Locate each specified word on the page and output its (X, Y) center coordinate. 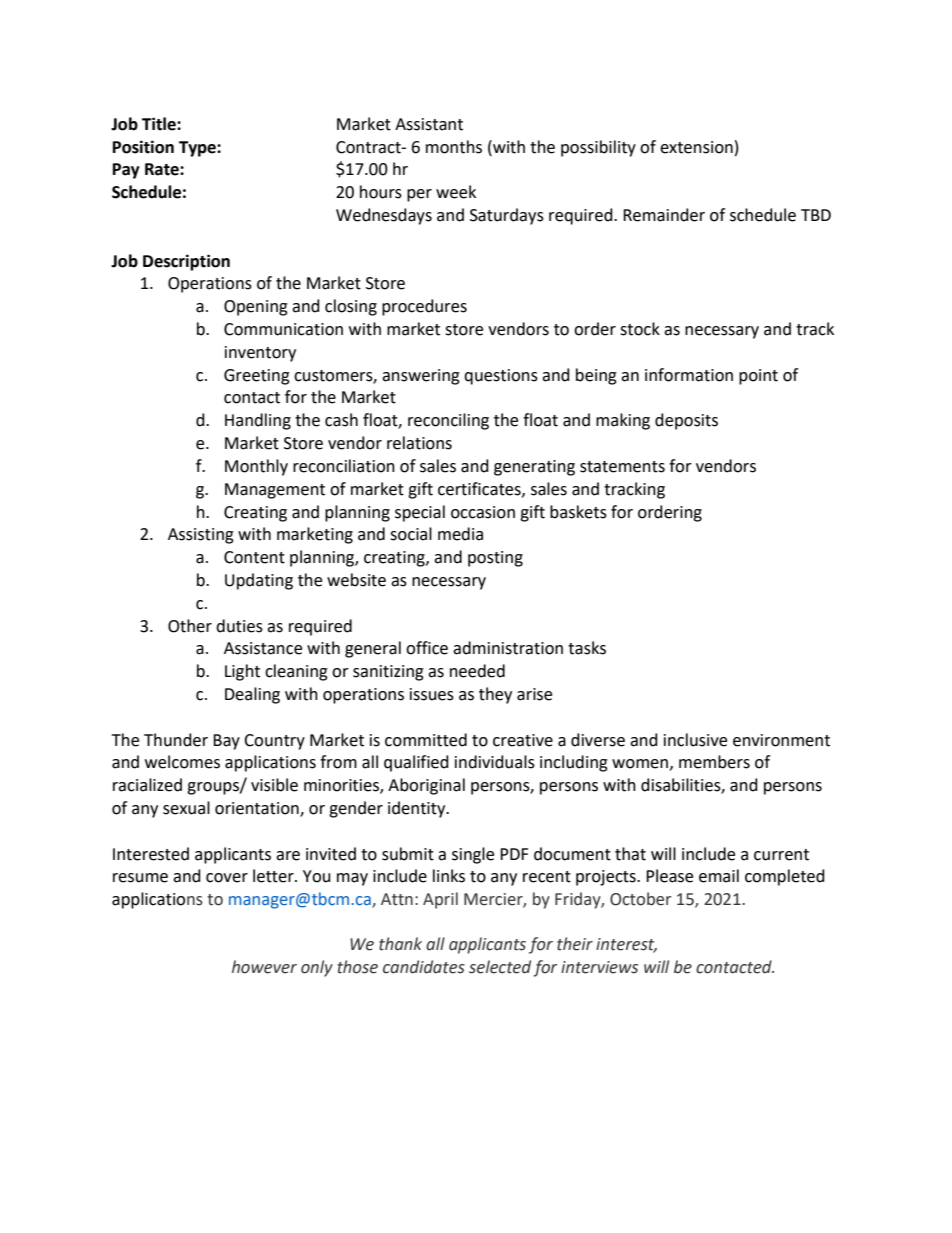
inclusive (695, 740)
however (264, 967)
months (454, 147)
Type (198, 149)
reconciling (448, 421)
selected (500, 967)
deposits (686, 421)
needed (477, 671)
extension (696, 147)
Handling (258, 421)
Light (242, 672)
